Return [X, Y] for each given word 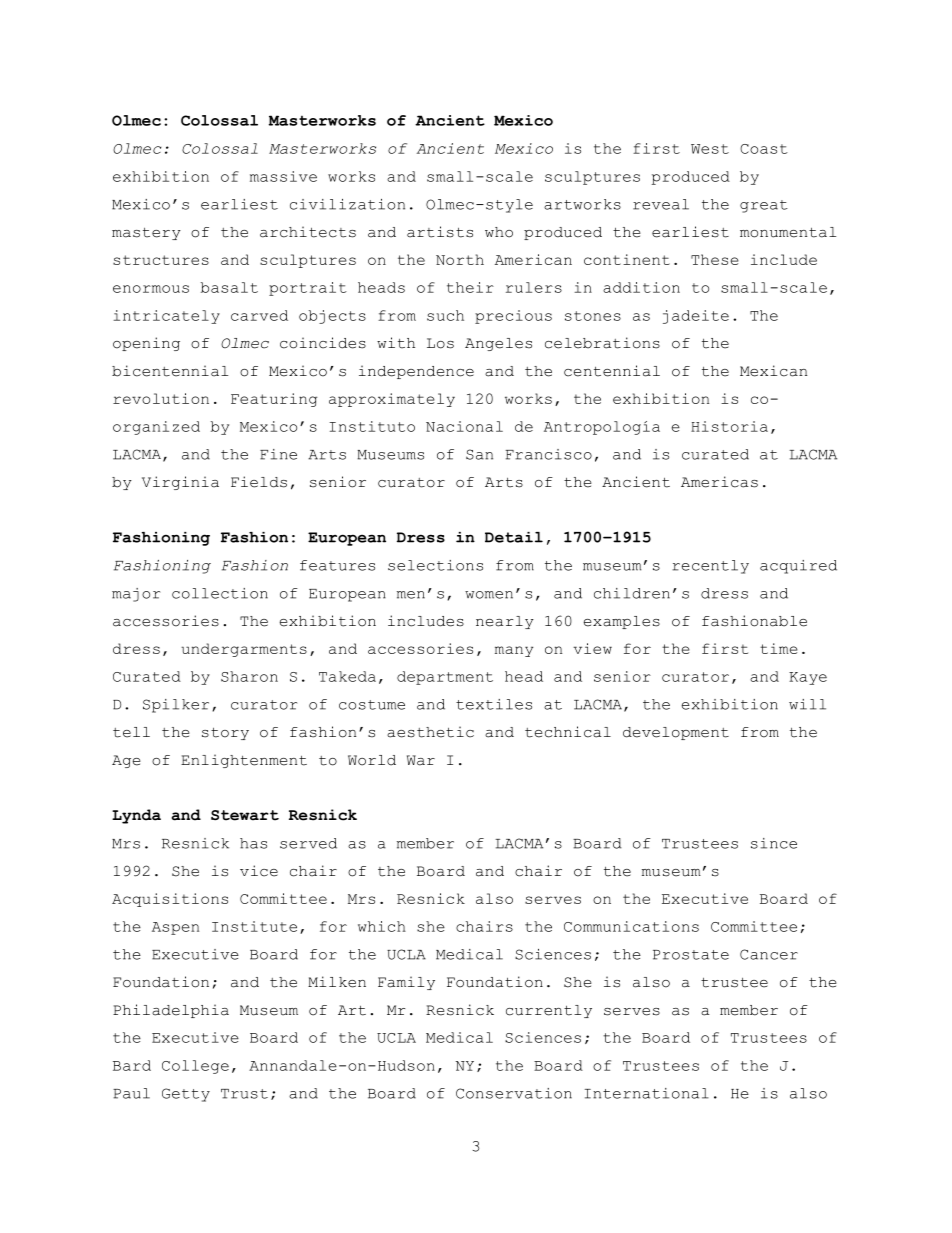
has [253, 843]
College [195, 1067]
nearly [505, 622]
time [779, 648]
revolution [161, 398]
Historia [729, 426]
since [774, 843]
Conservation [514, 1093]
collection [220, 593]
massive [283, 176]
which [382, 926]
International [647, 1093]
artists [440, 232]
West [710, 149]
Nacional [464, 426]
